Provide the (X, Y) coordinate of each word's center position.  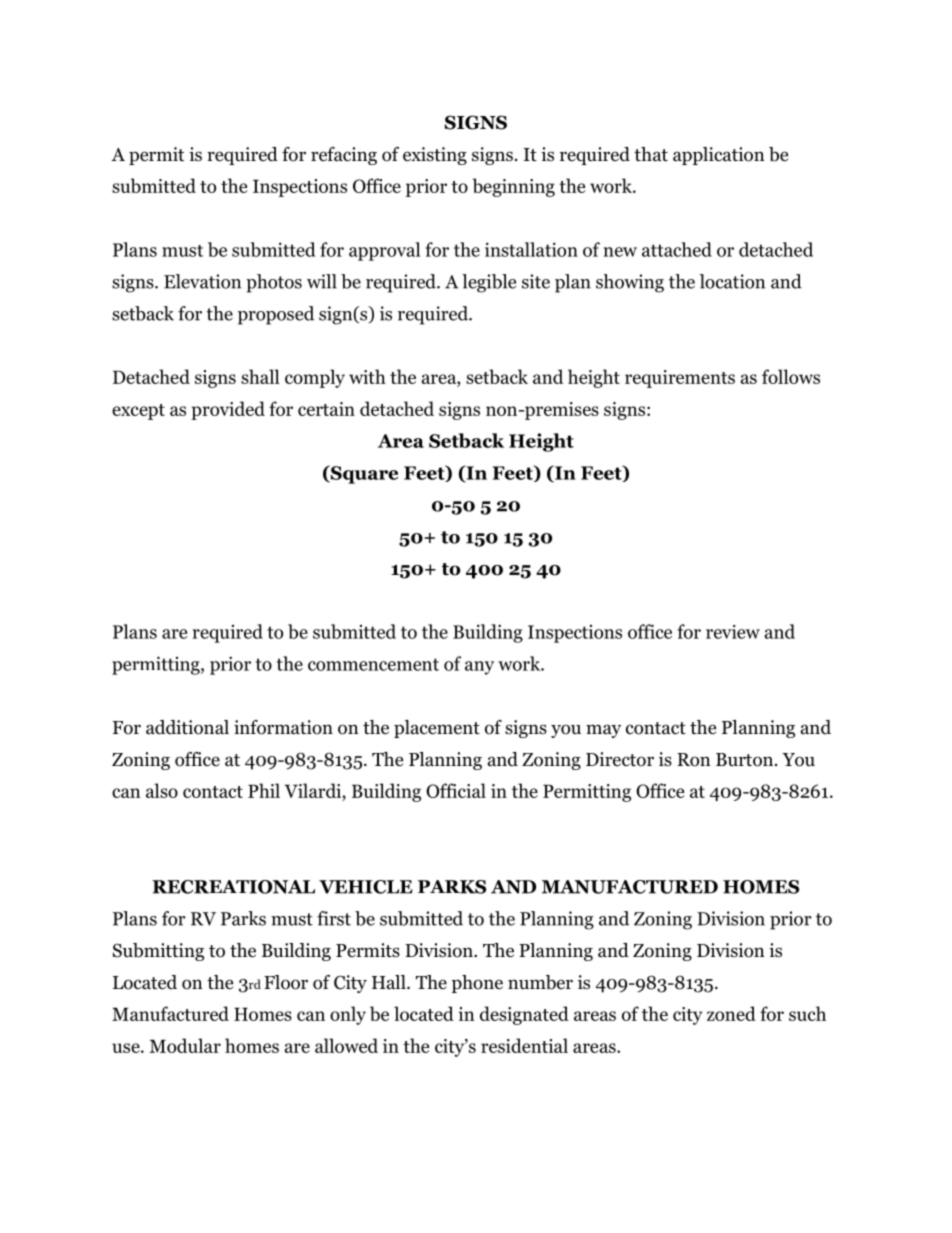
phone (477, 984)
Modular (185, 1045)
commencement (373, 664)
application (719, 156)
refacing (344, 156)
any (479, 668)
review (733, 632)
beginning (514, 187)
